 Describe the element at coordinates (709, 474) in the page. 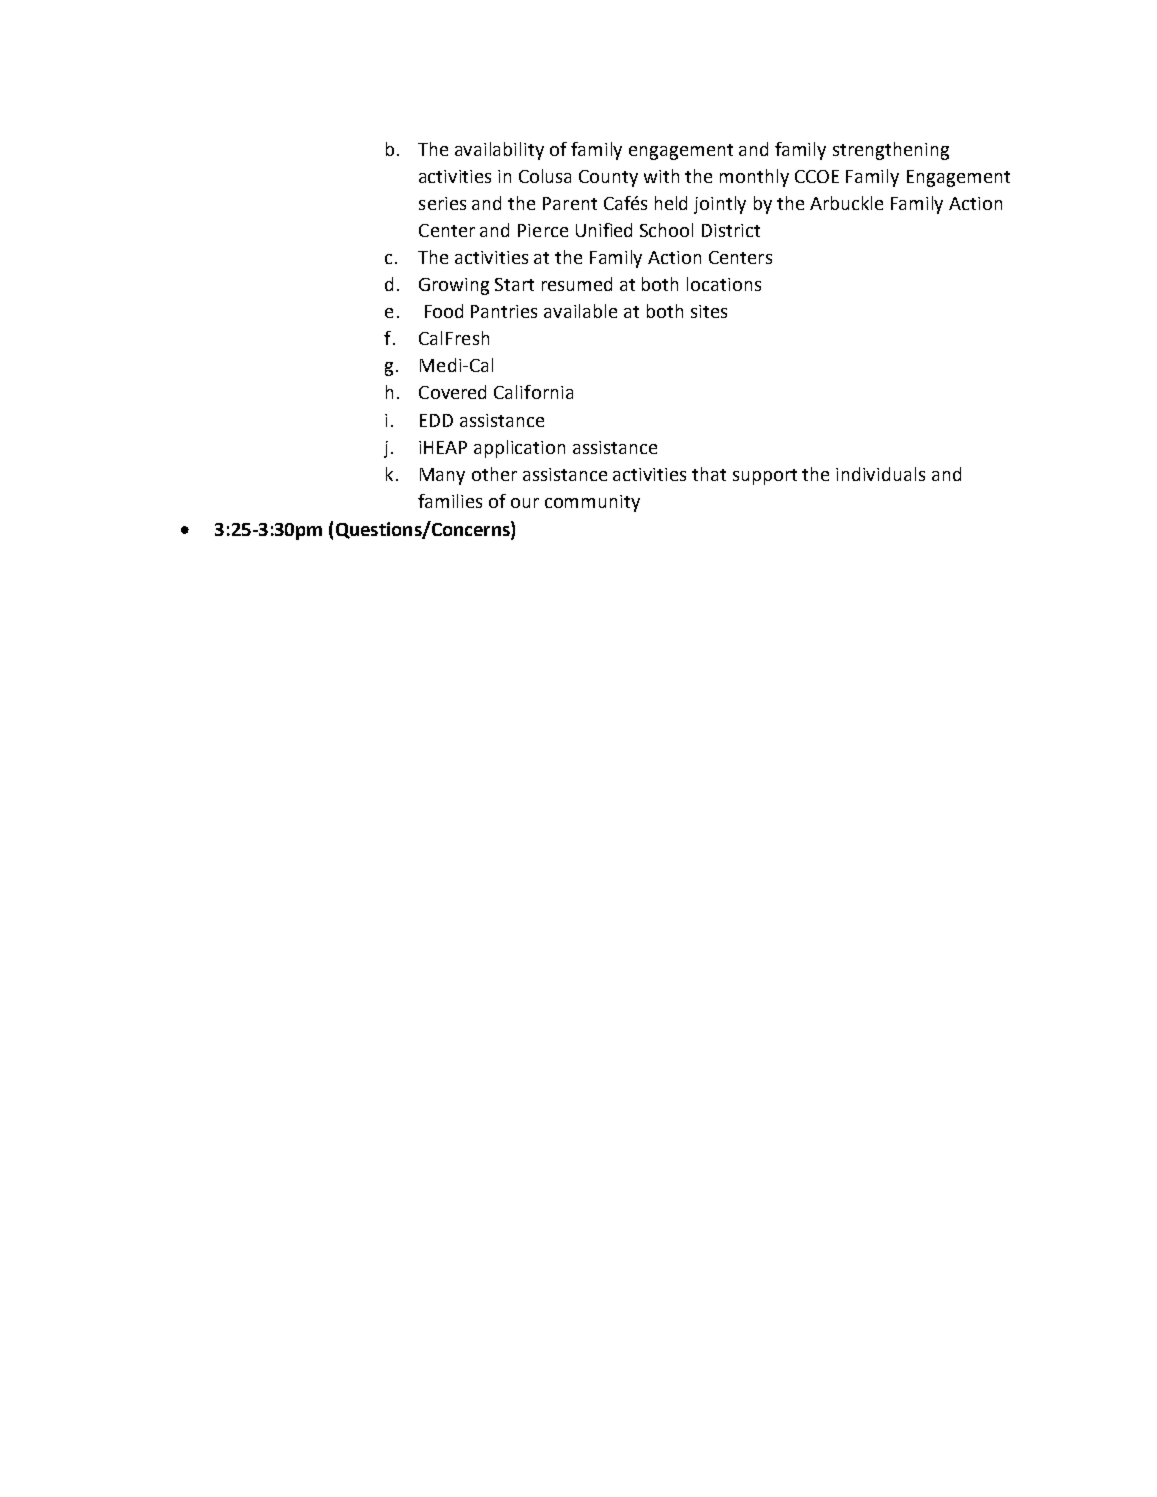

I see `that` at that location.
